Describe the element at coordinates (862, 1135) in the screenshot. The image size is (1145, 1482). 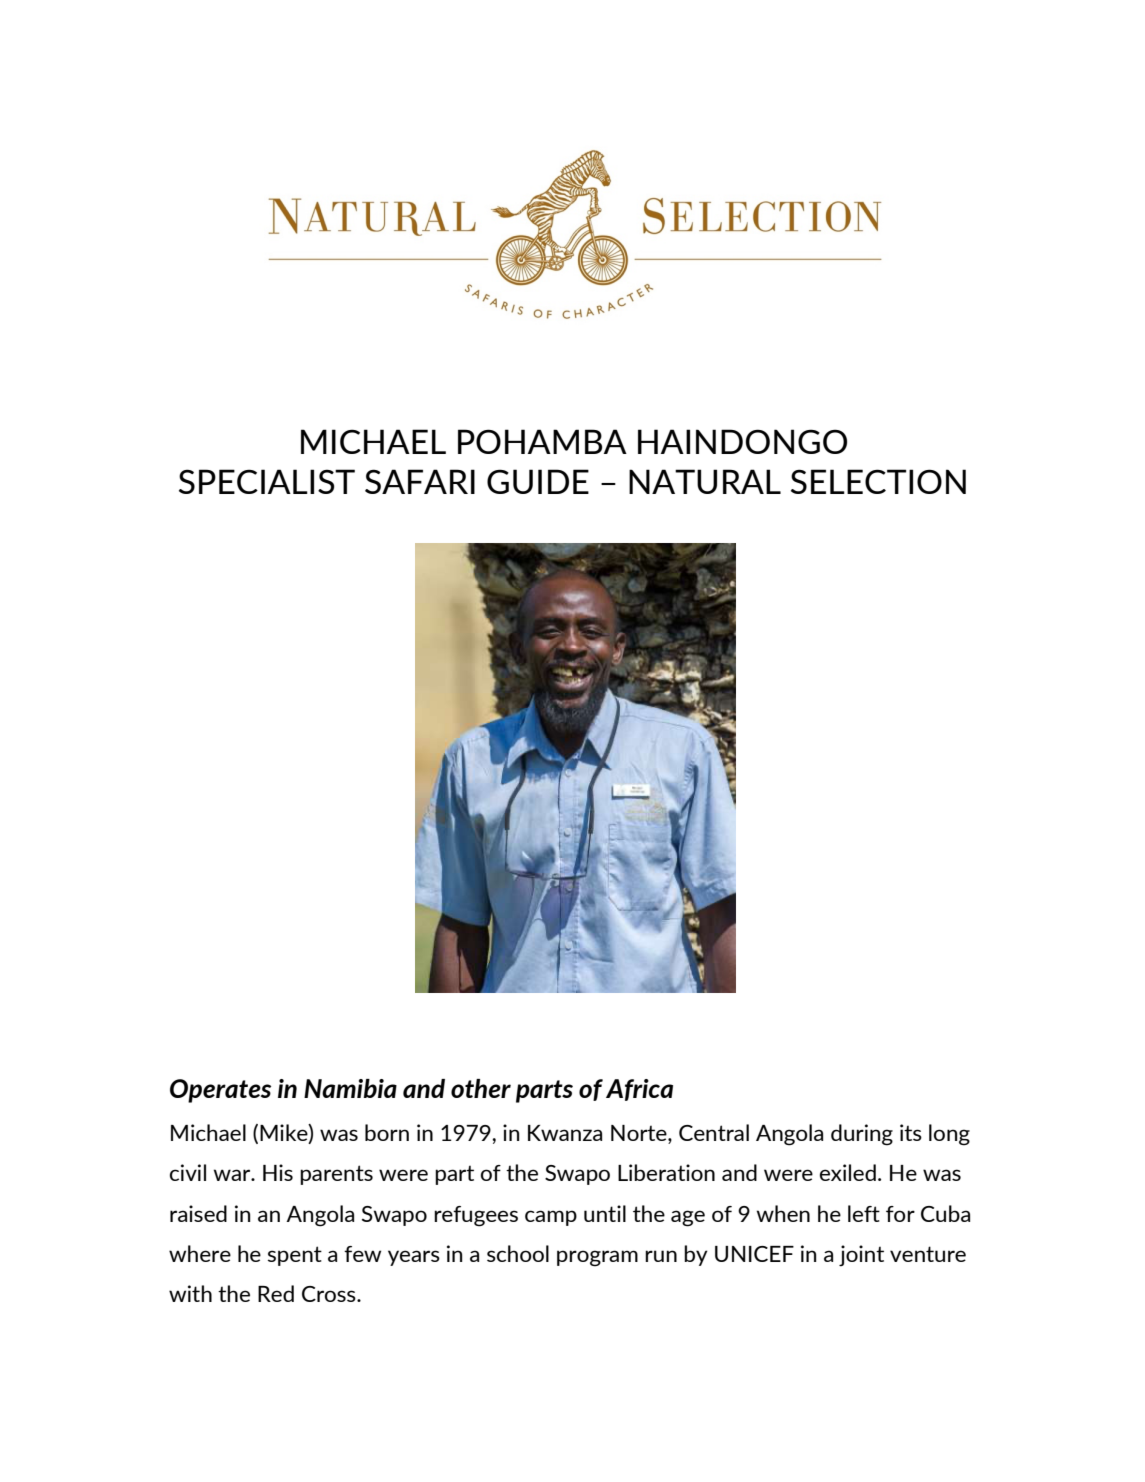
I see `during` at that location.
